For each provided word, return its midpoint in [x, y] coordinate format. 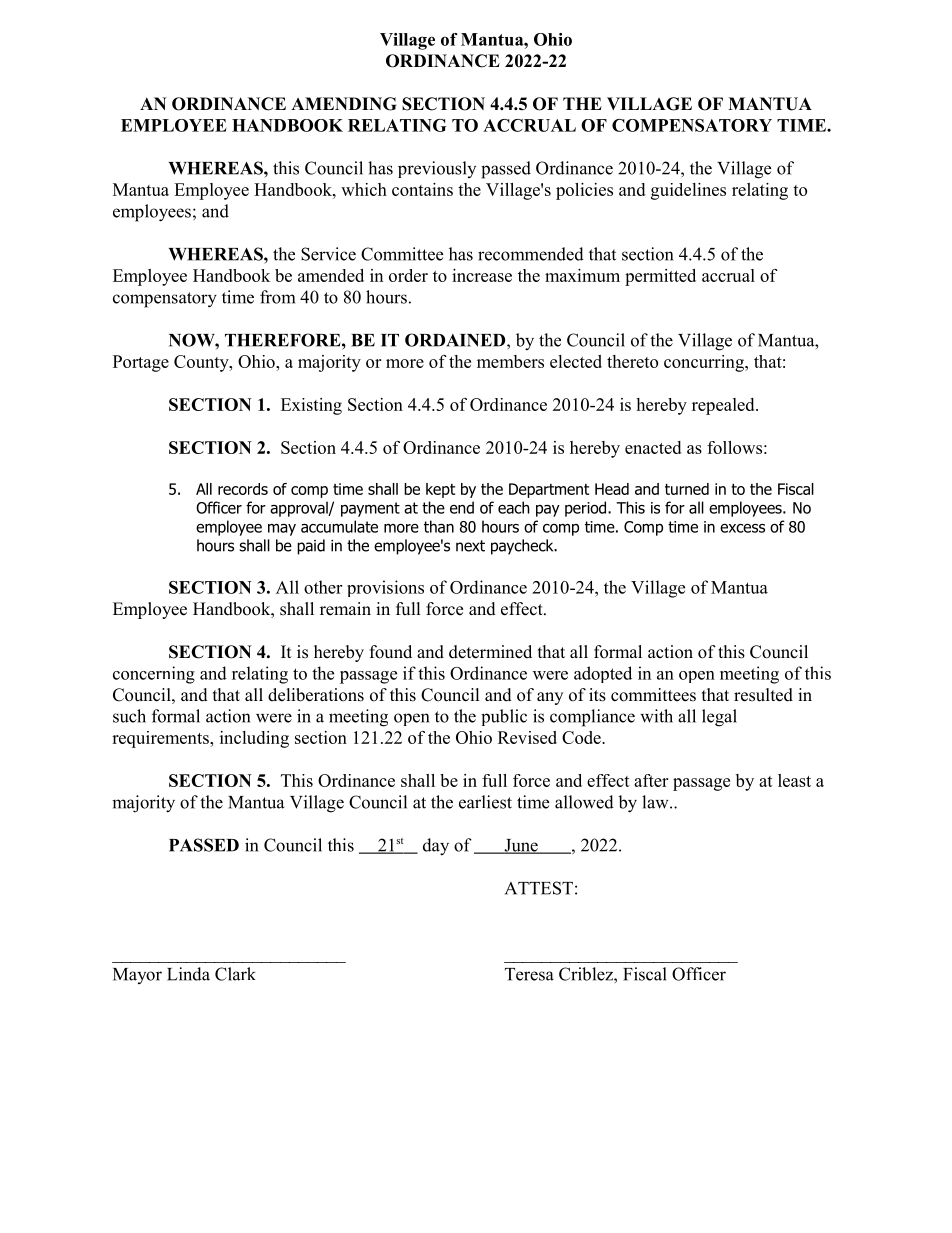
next [470, 546]
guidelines [688, 191]
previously [437, 169]
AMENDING [343, 104]
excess [742, 528]
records [243, 489]
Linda [188, 974]
